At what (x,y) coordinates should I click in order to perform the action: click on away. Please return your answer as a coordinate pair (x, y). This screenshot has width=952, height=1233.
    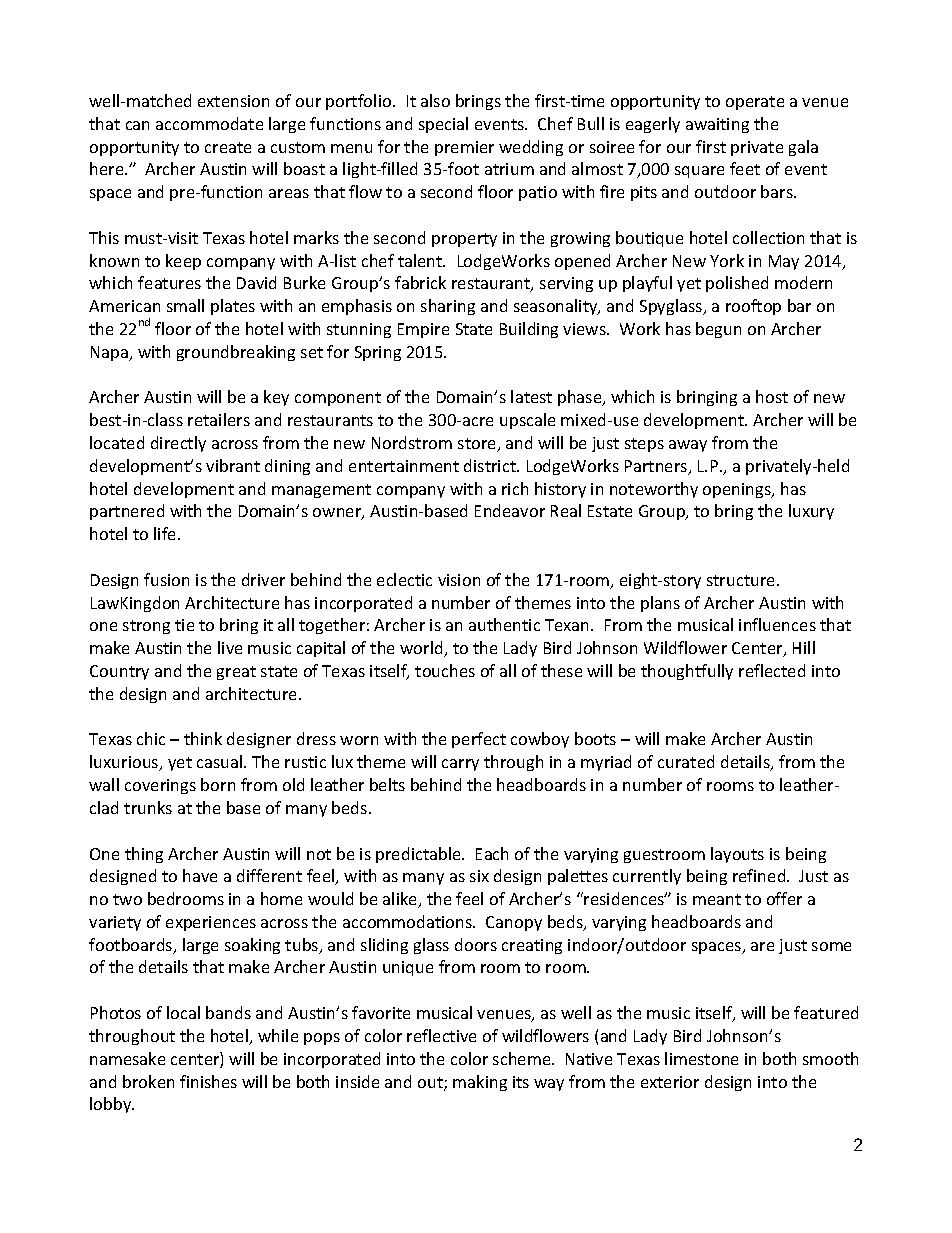
    Looking at the image, I should click on (688, 446).
